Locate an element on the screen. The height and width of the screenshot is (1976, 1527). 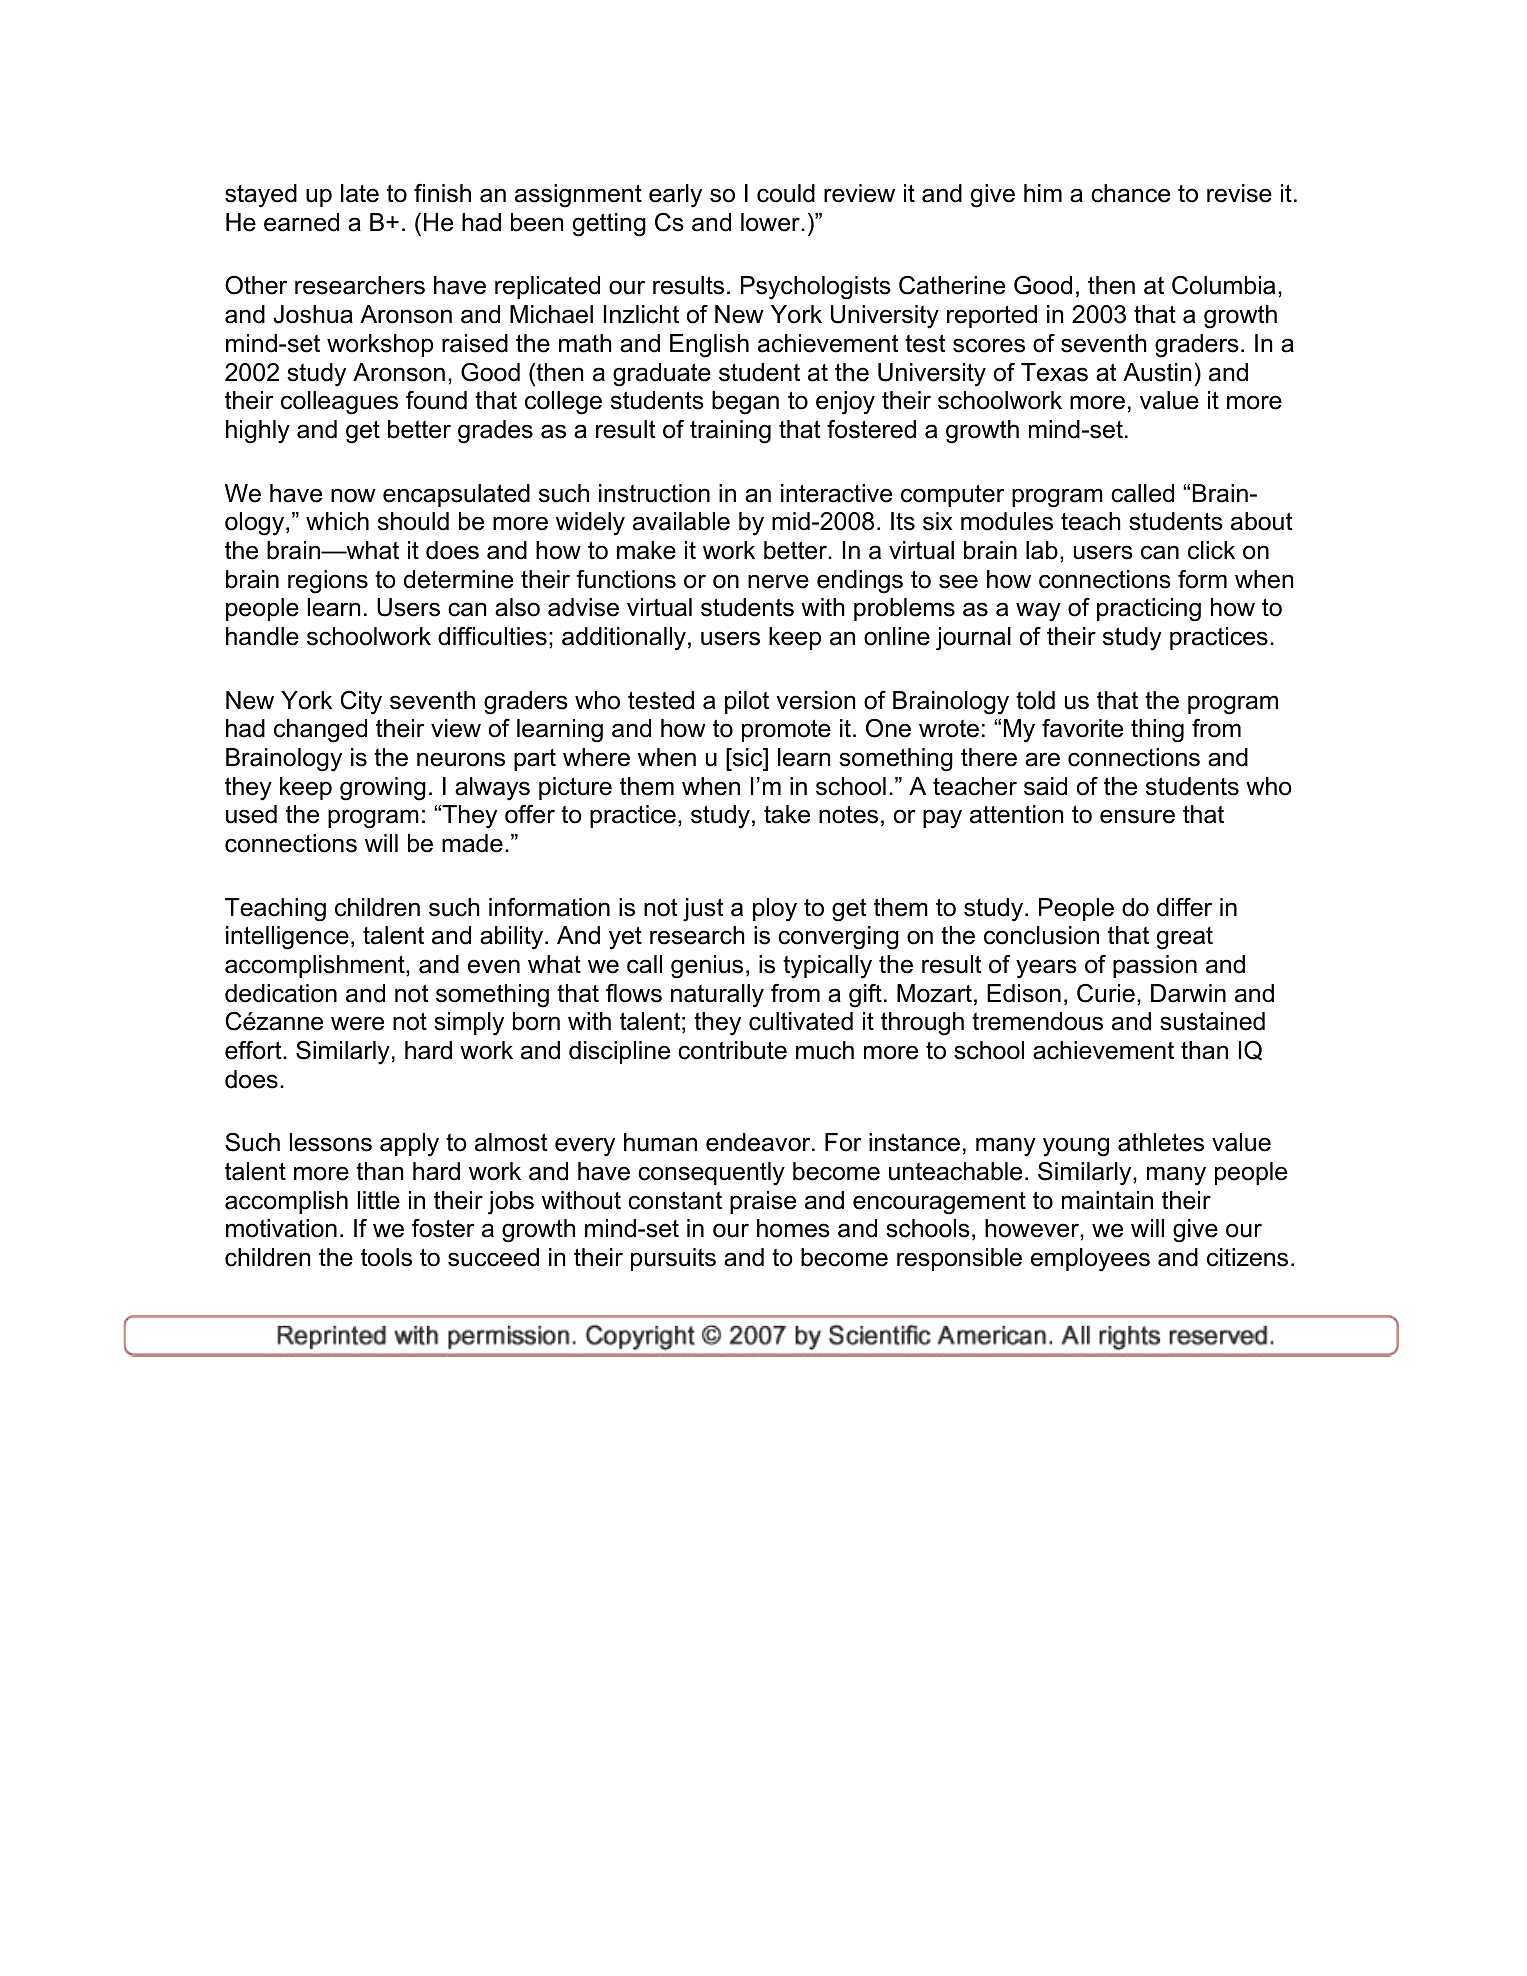
training is located at coordinates (730, 432).
